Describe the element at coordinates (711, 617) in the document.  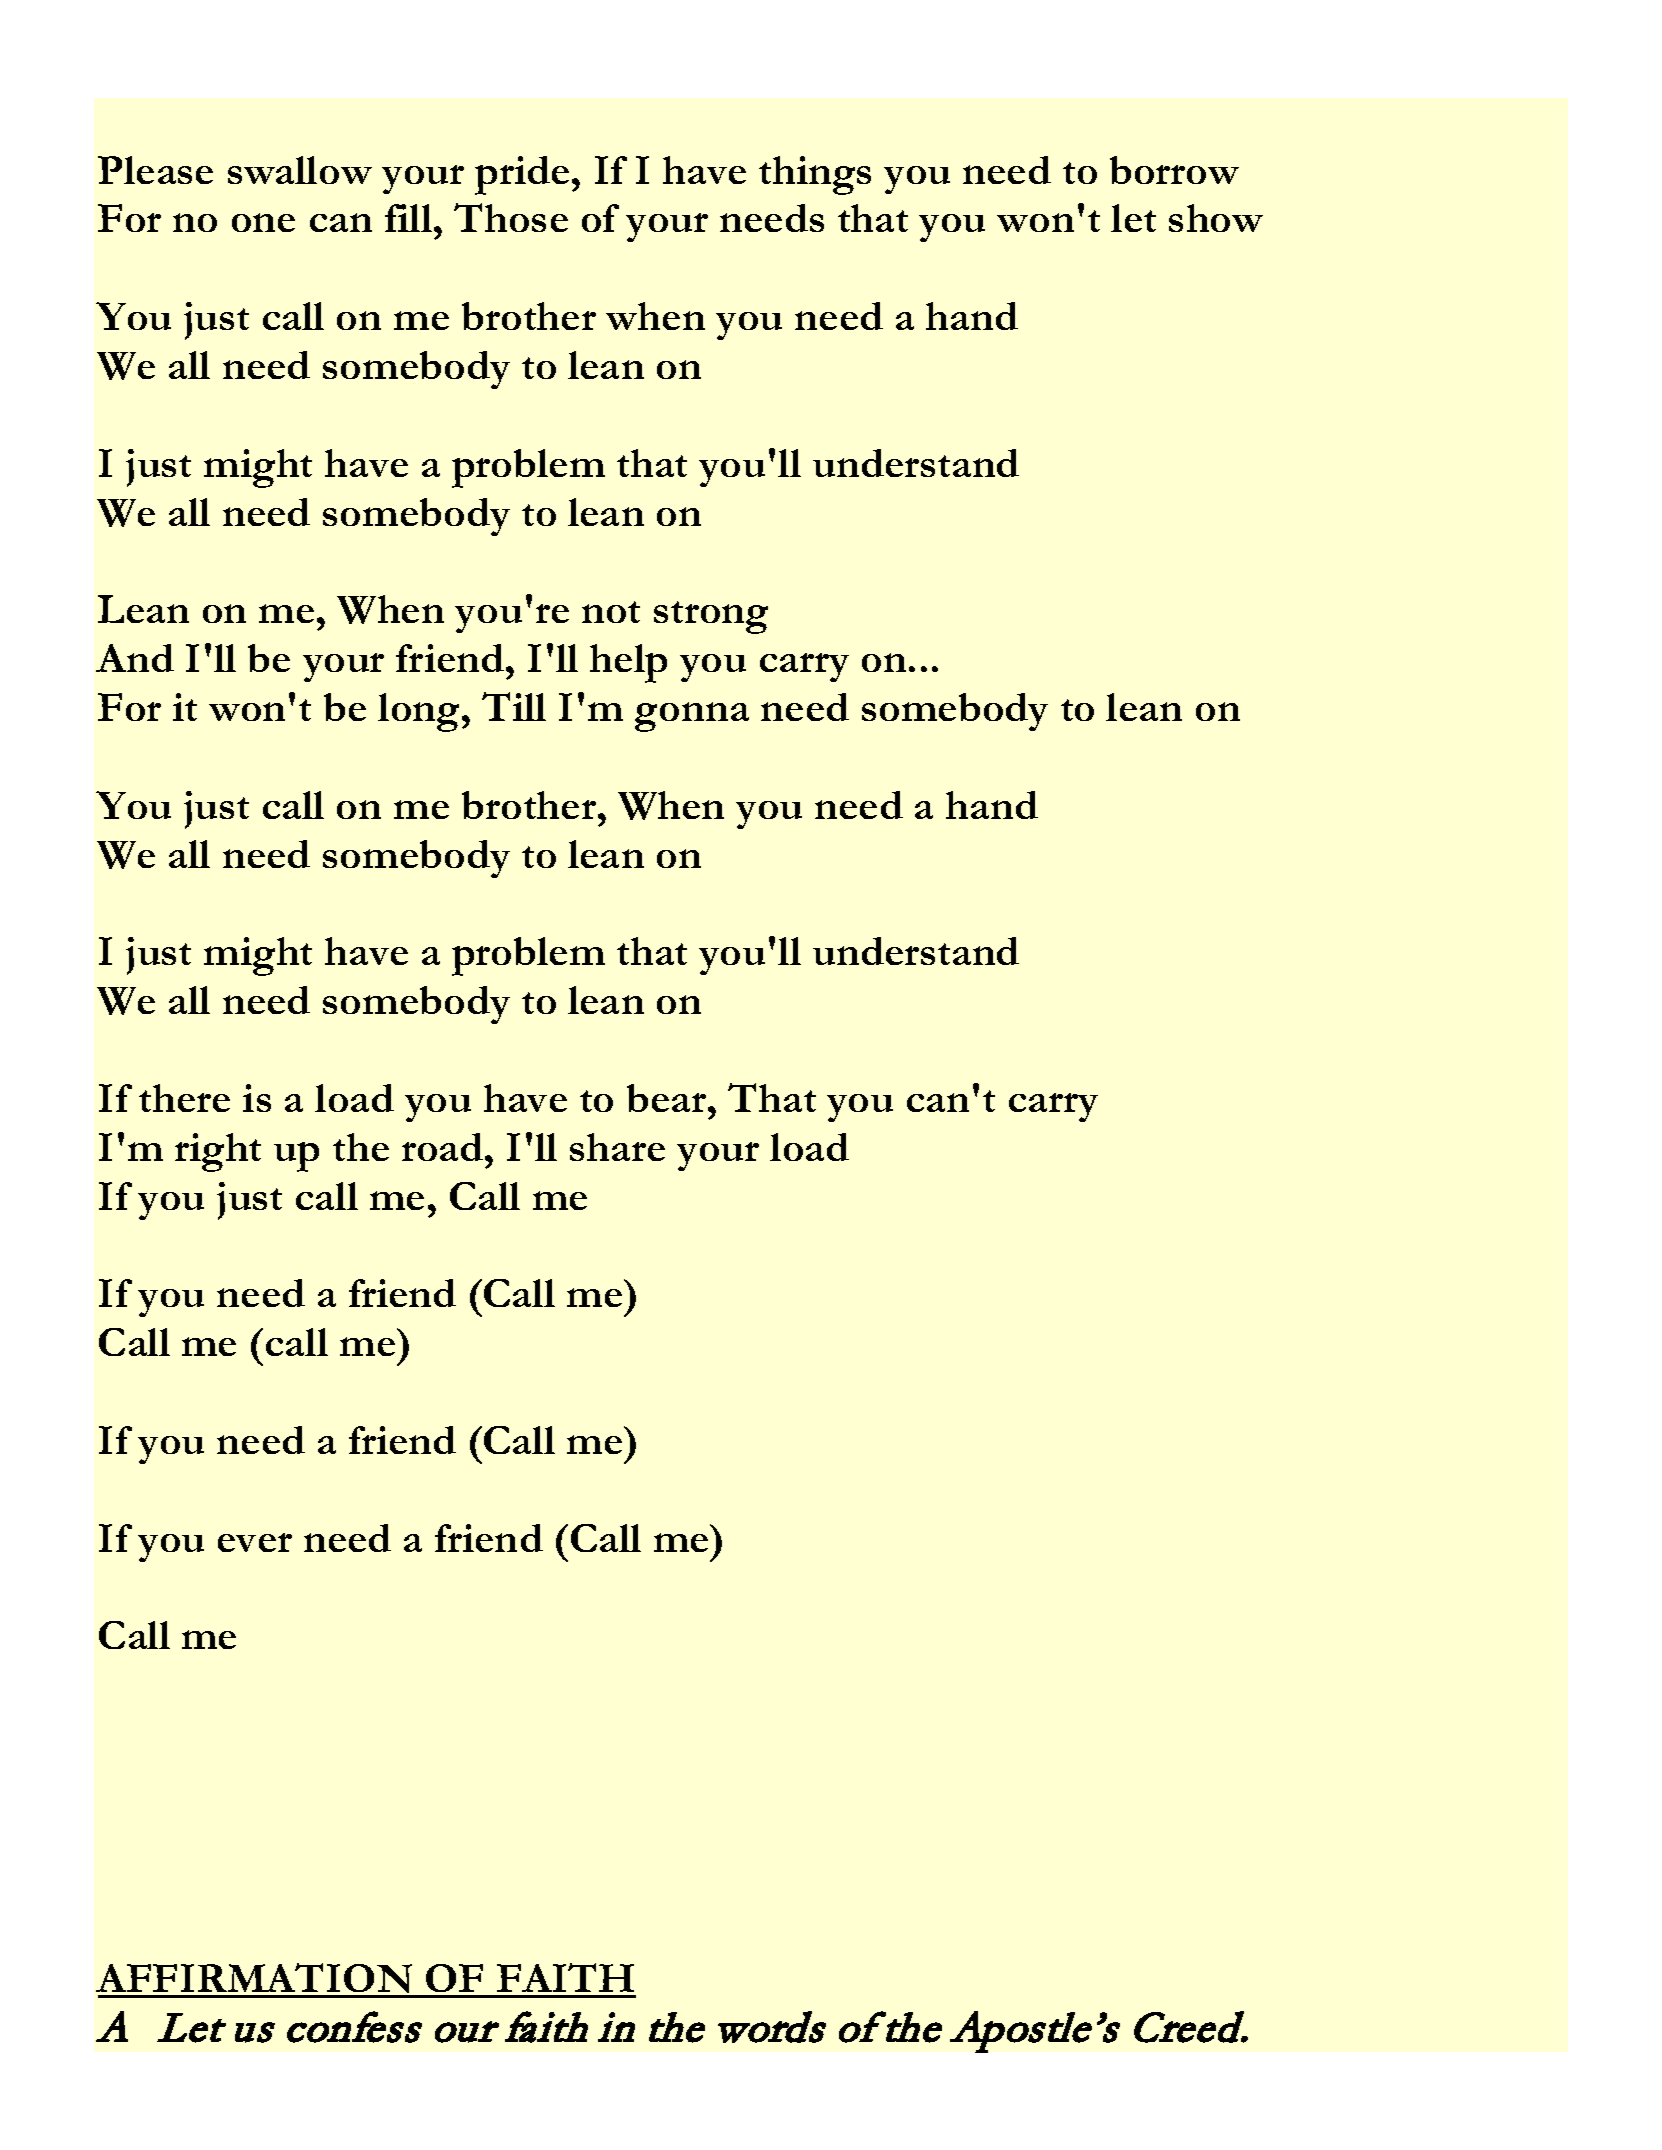
I see `strong` at that location.
